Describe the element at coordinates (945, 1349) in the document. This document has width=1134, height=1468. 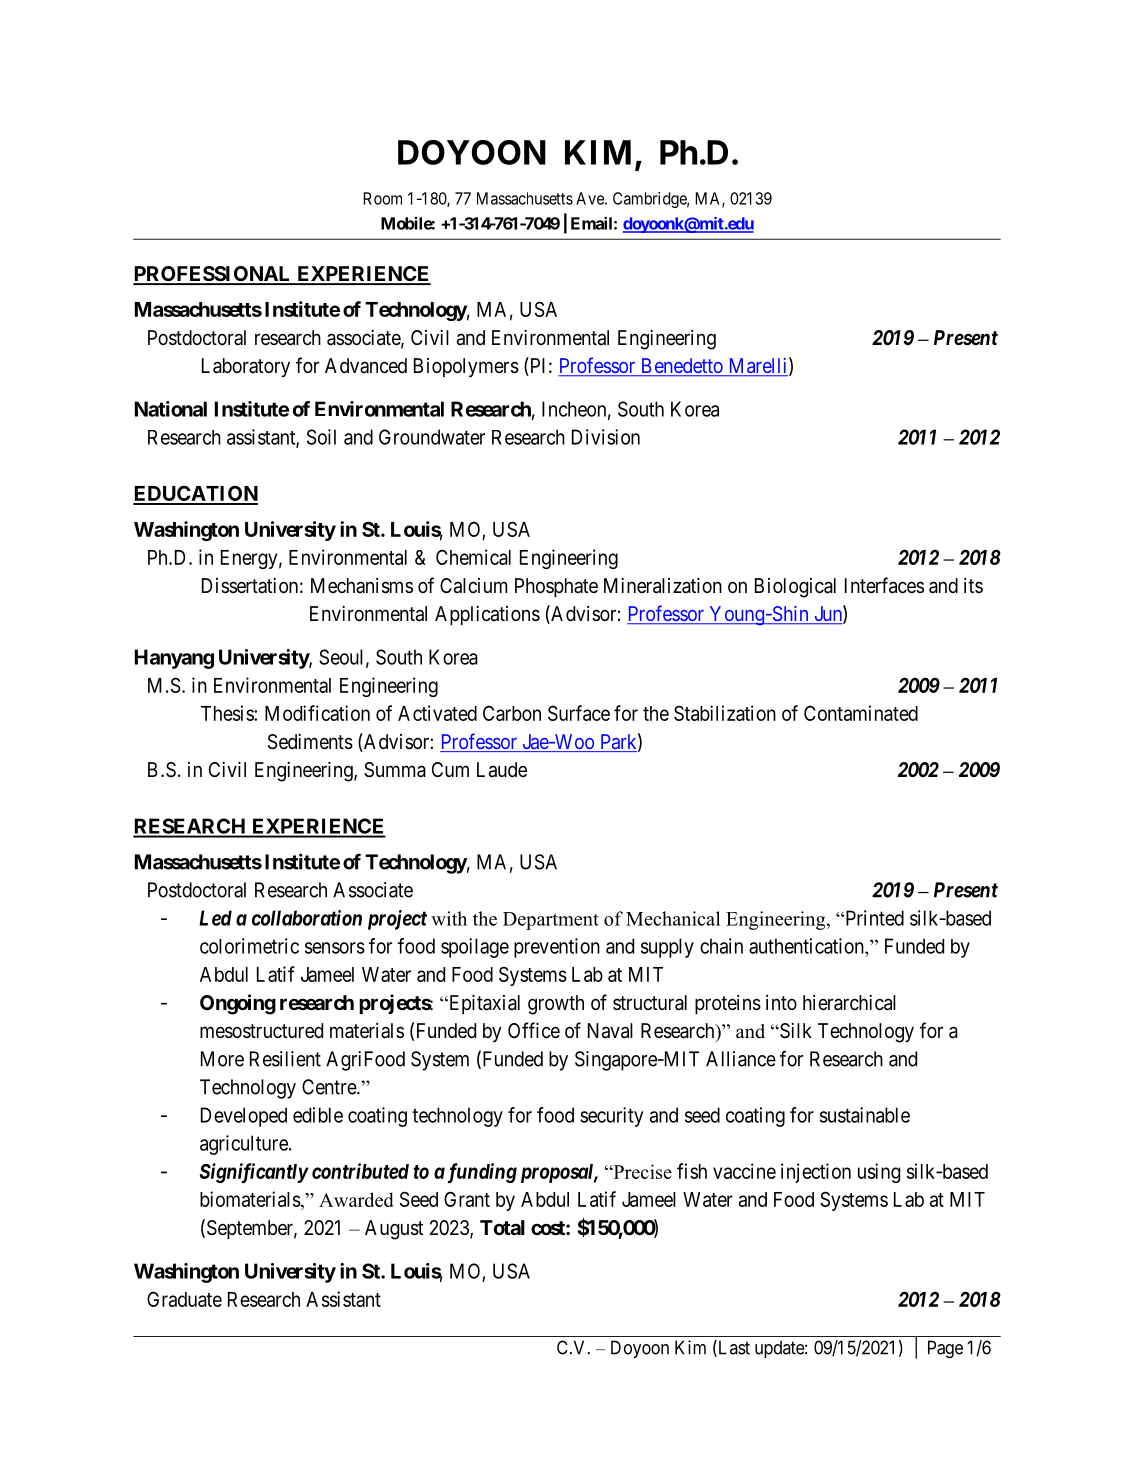
I see `Page` at that location.
